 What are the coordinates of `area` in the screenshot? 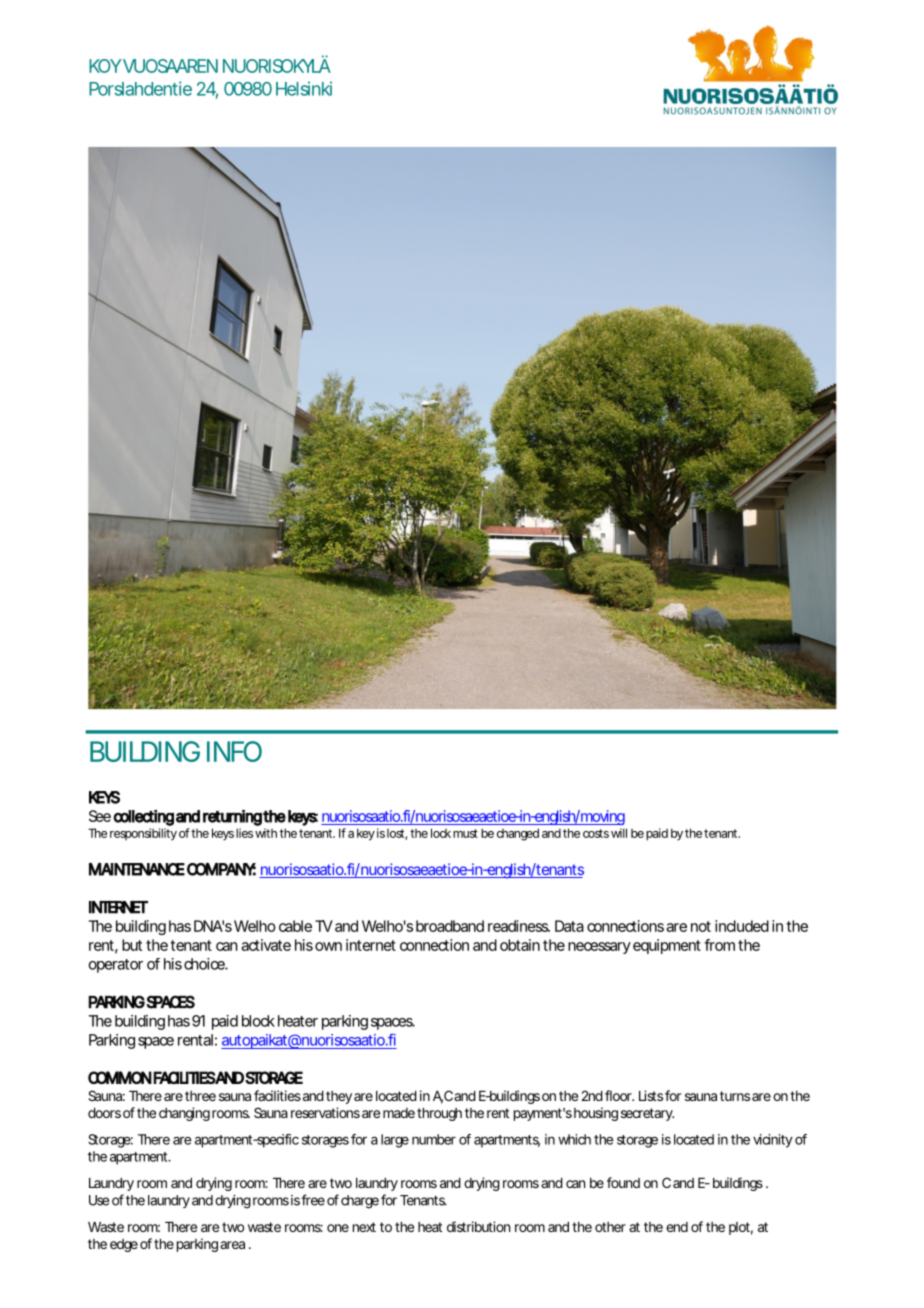 It's located at (232, 1245).
